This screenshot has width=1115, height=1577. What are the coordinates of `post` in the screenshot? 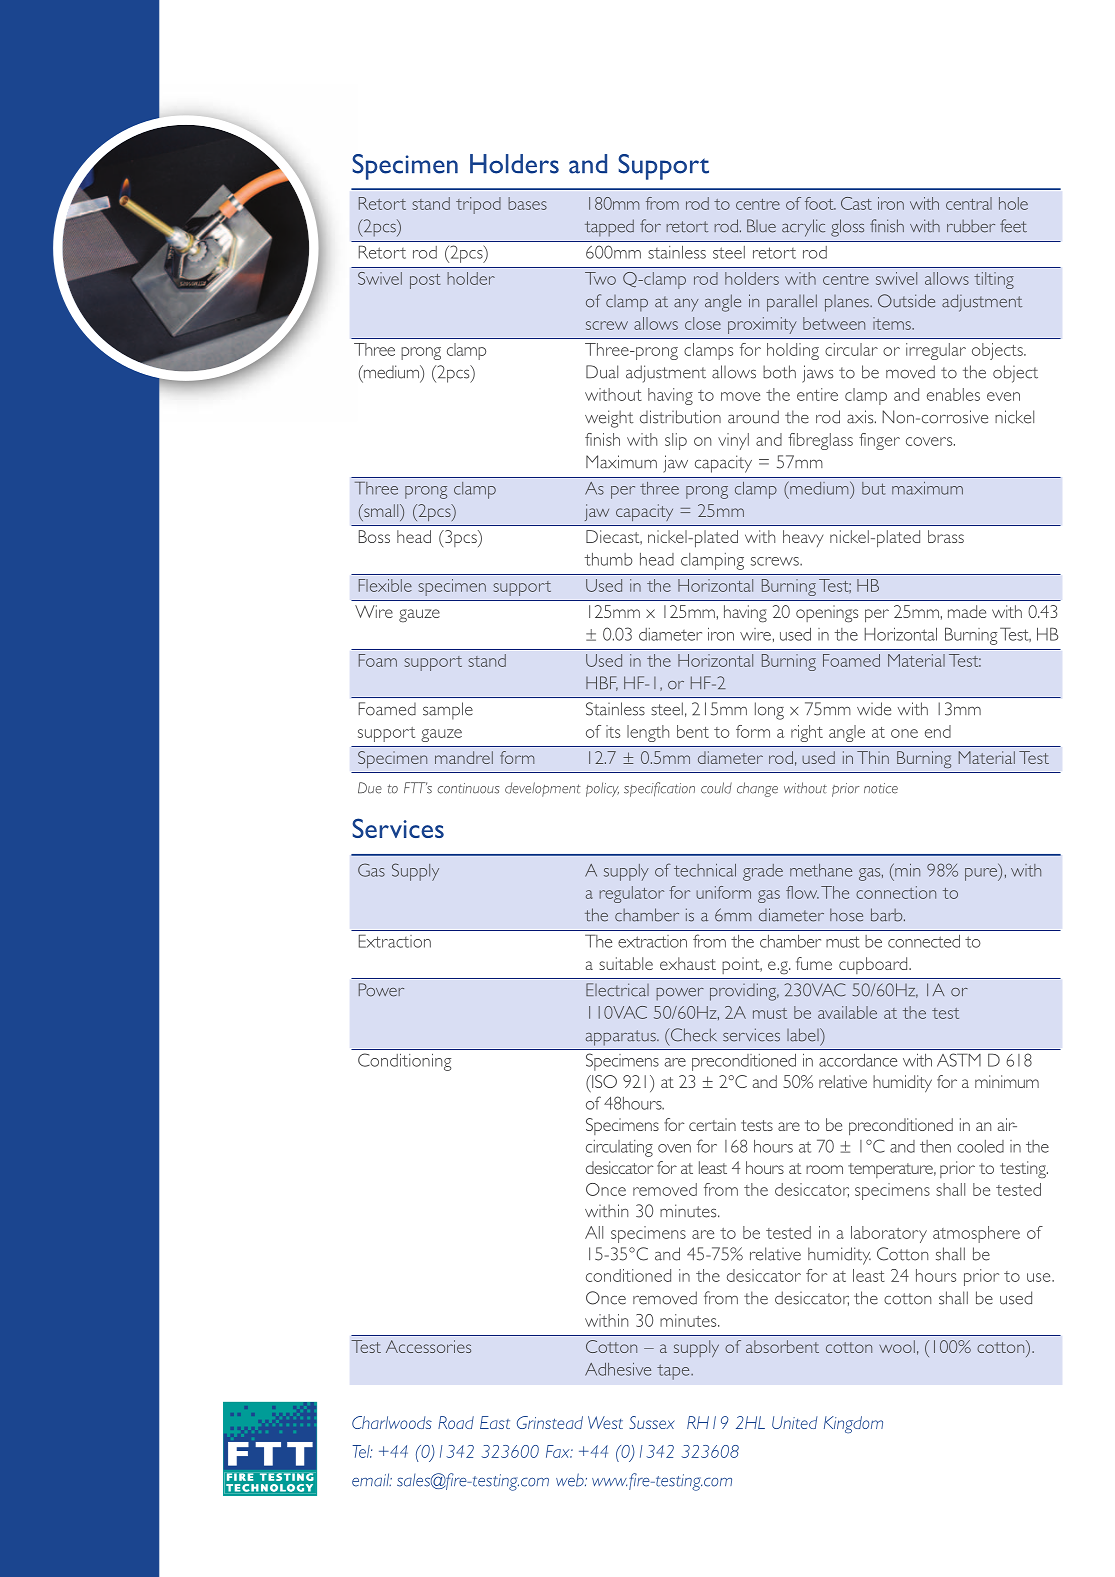 It's located at (425, 281).
